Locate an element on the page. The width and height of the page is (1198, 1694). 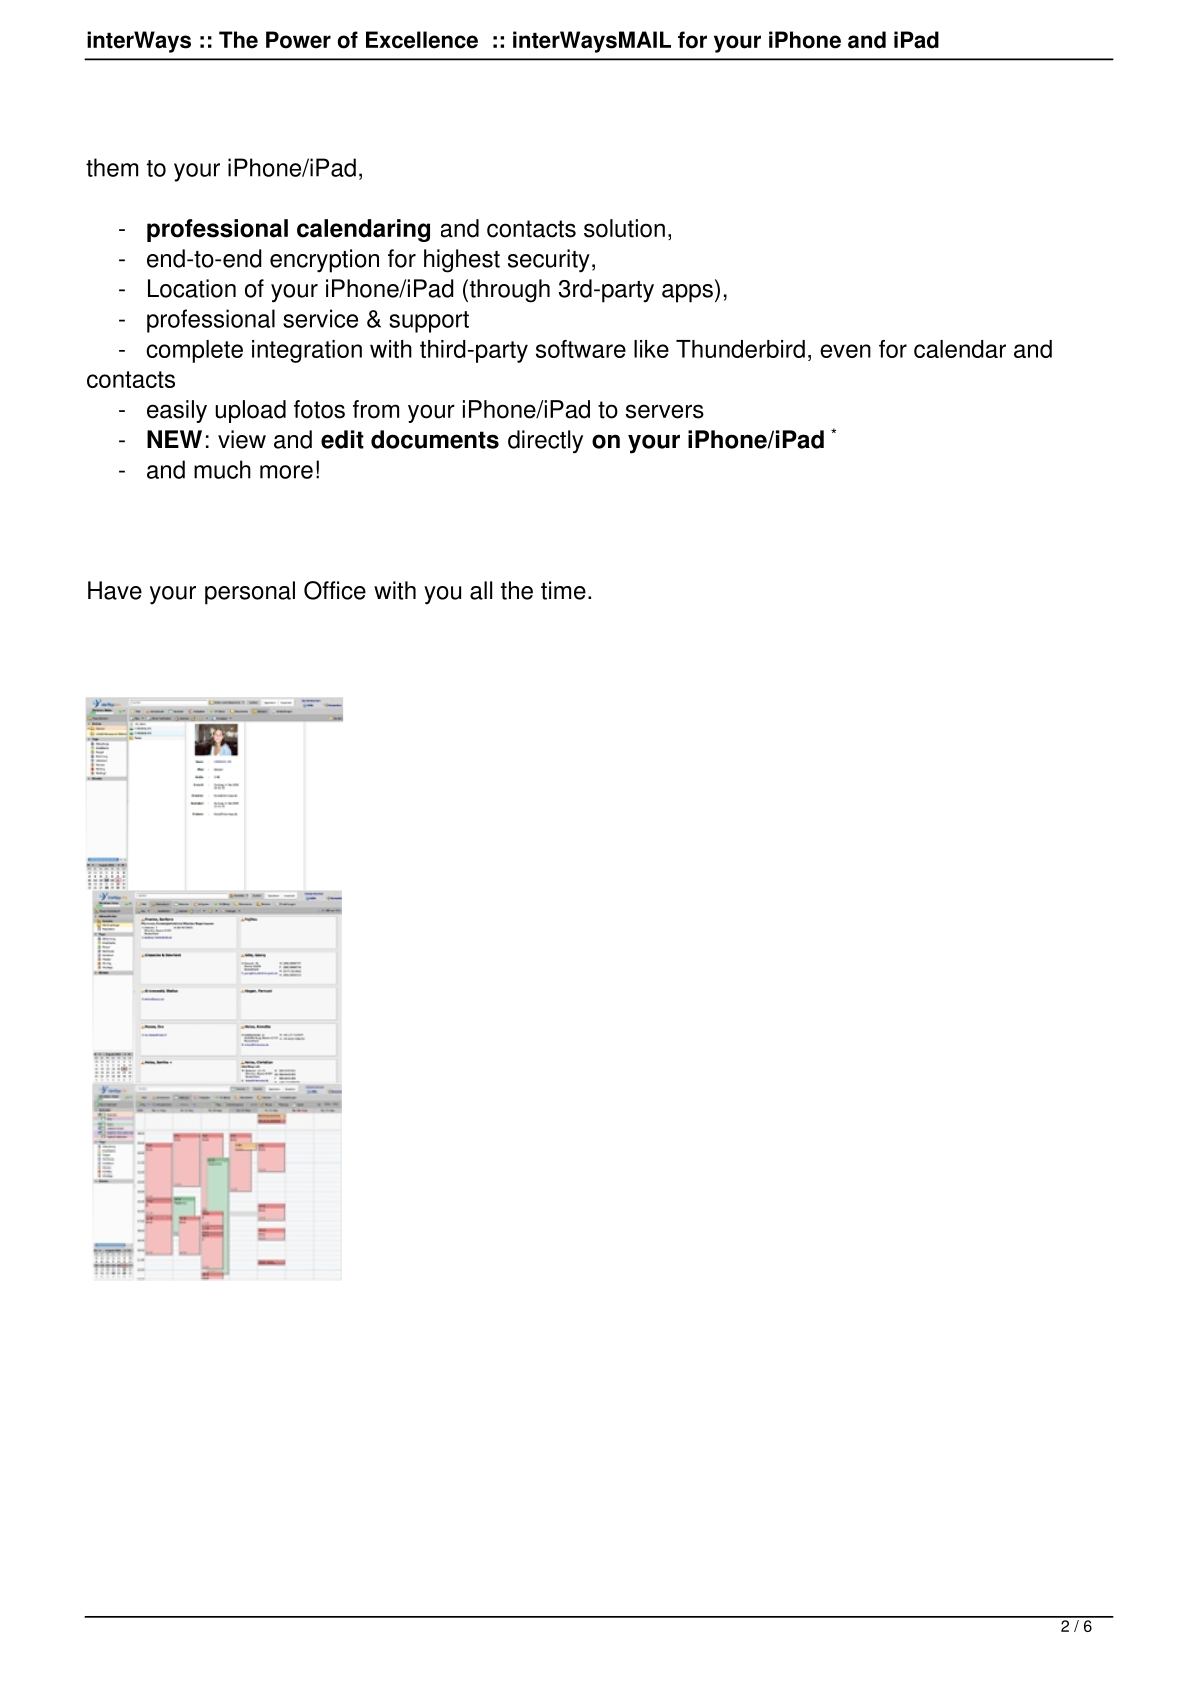
Excellence is located at coordinates (422, 40).
